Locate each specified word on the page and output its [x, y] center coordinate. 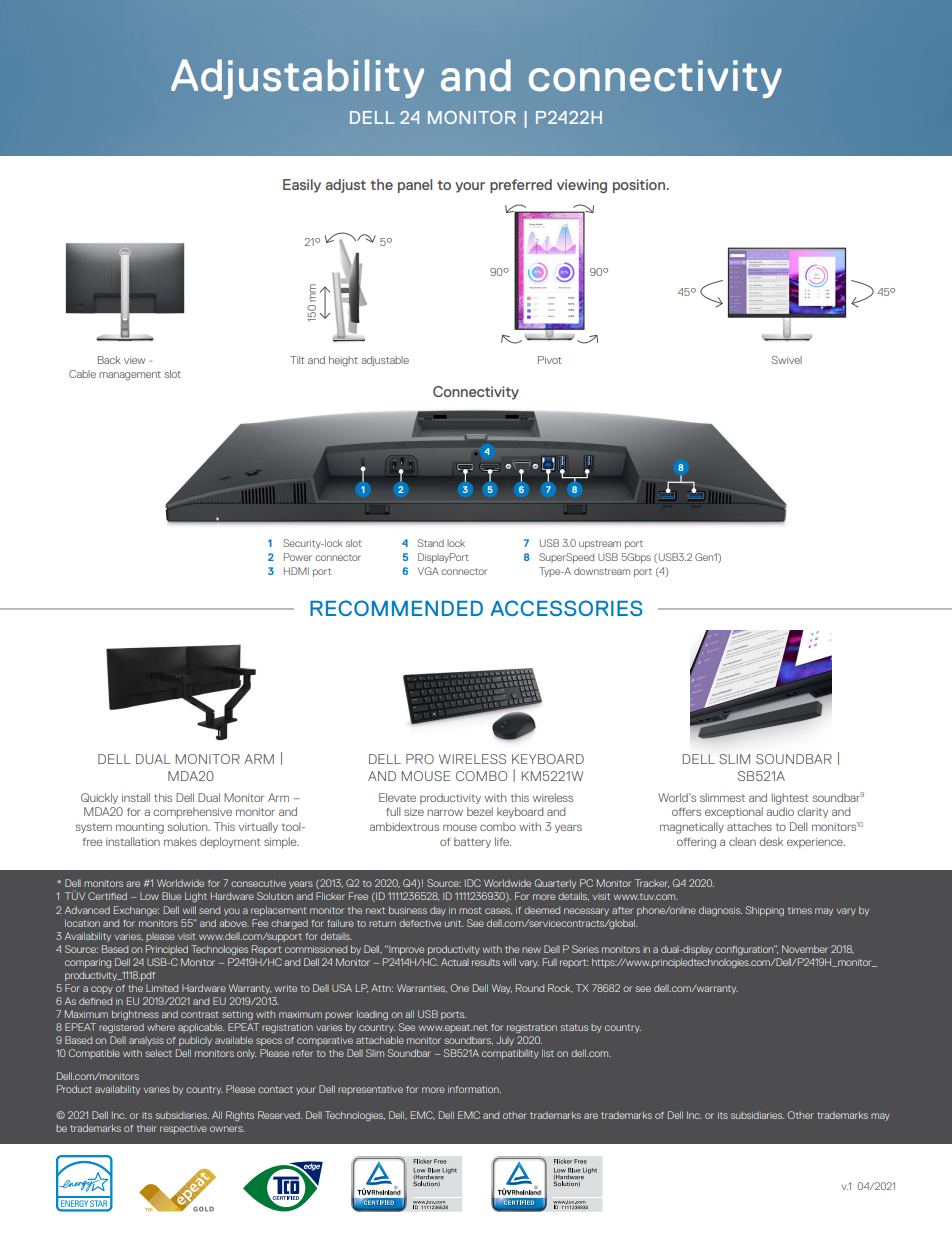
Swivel [787, 360]
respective [183, 1129]
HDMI [296, 571]
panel [415, 186]
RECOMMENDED [396, 608]
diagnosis [720, 911]
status [574, 1027]
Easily [302, 186]
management [130, 376]
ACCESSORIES [567, 608]
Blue [171, 896]
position [639, 186]
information [474, 1089]
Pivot [549, 360]
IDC [473, 883]
